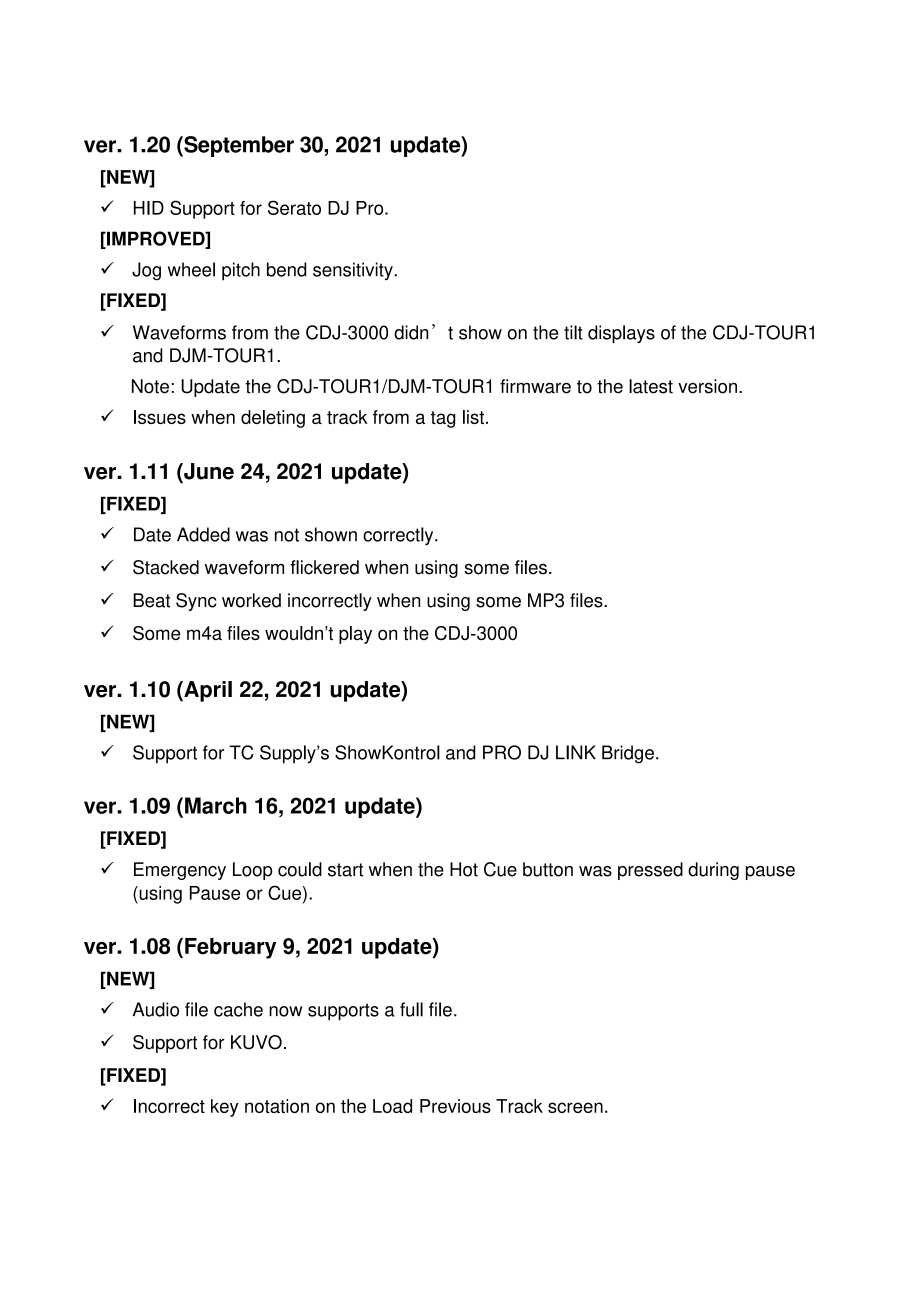 The width and height of the screenshot is (924, 1308). I want to click on Hot, so click(464, 869).
